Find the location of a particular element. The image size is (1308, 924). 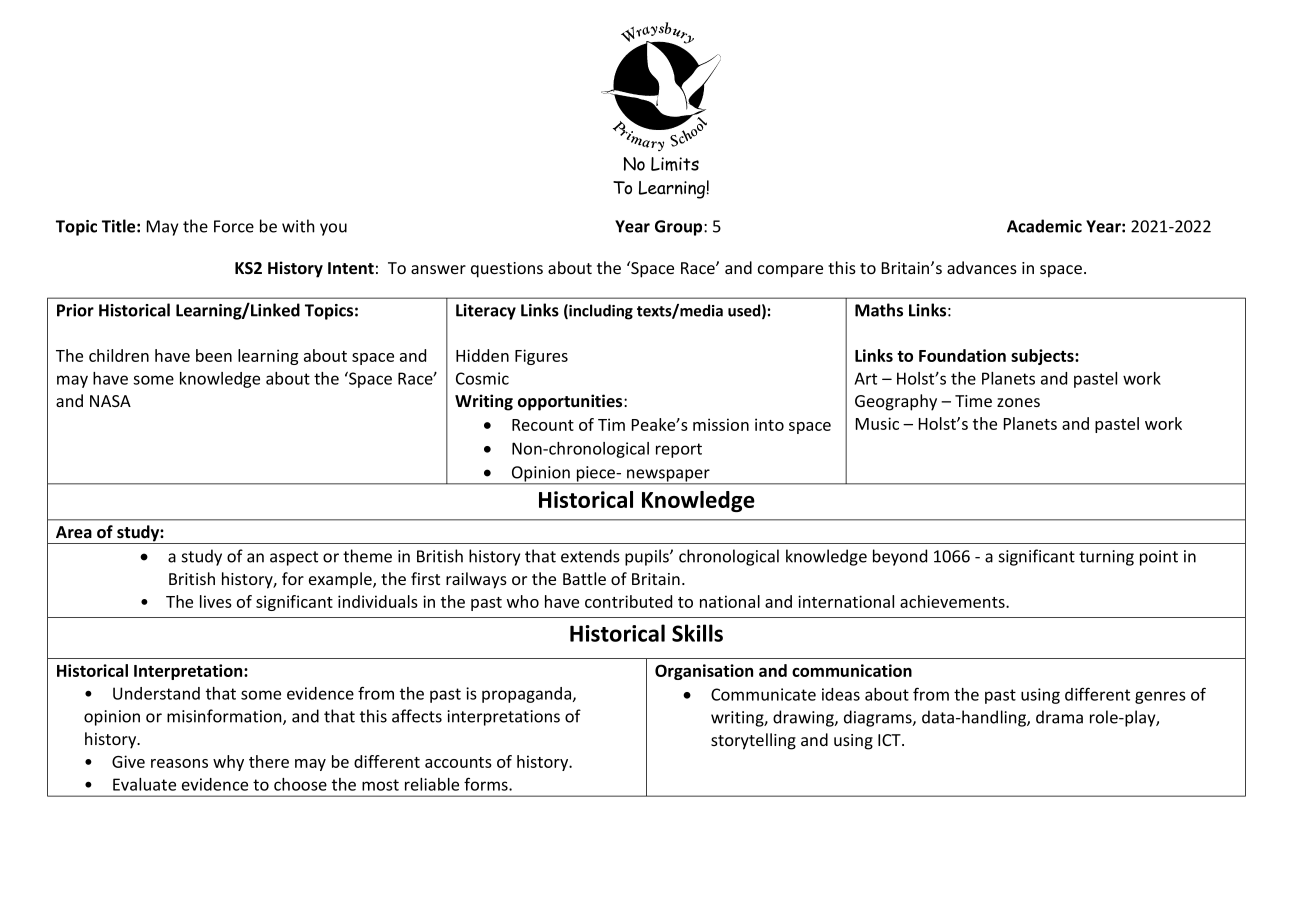

Limits is located at coordinates (675, 164).
